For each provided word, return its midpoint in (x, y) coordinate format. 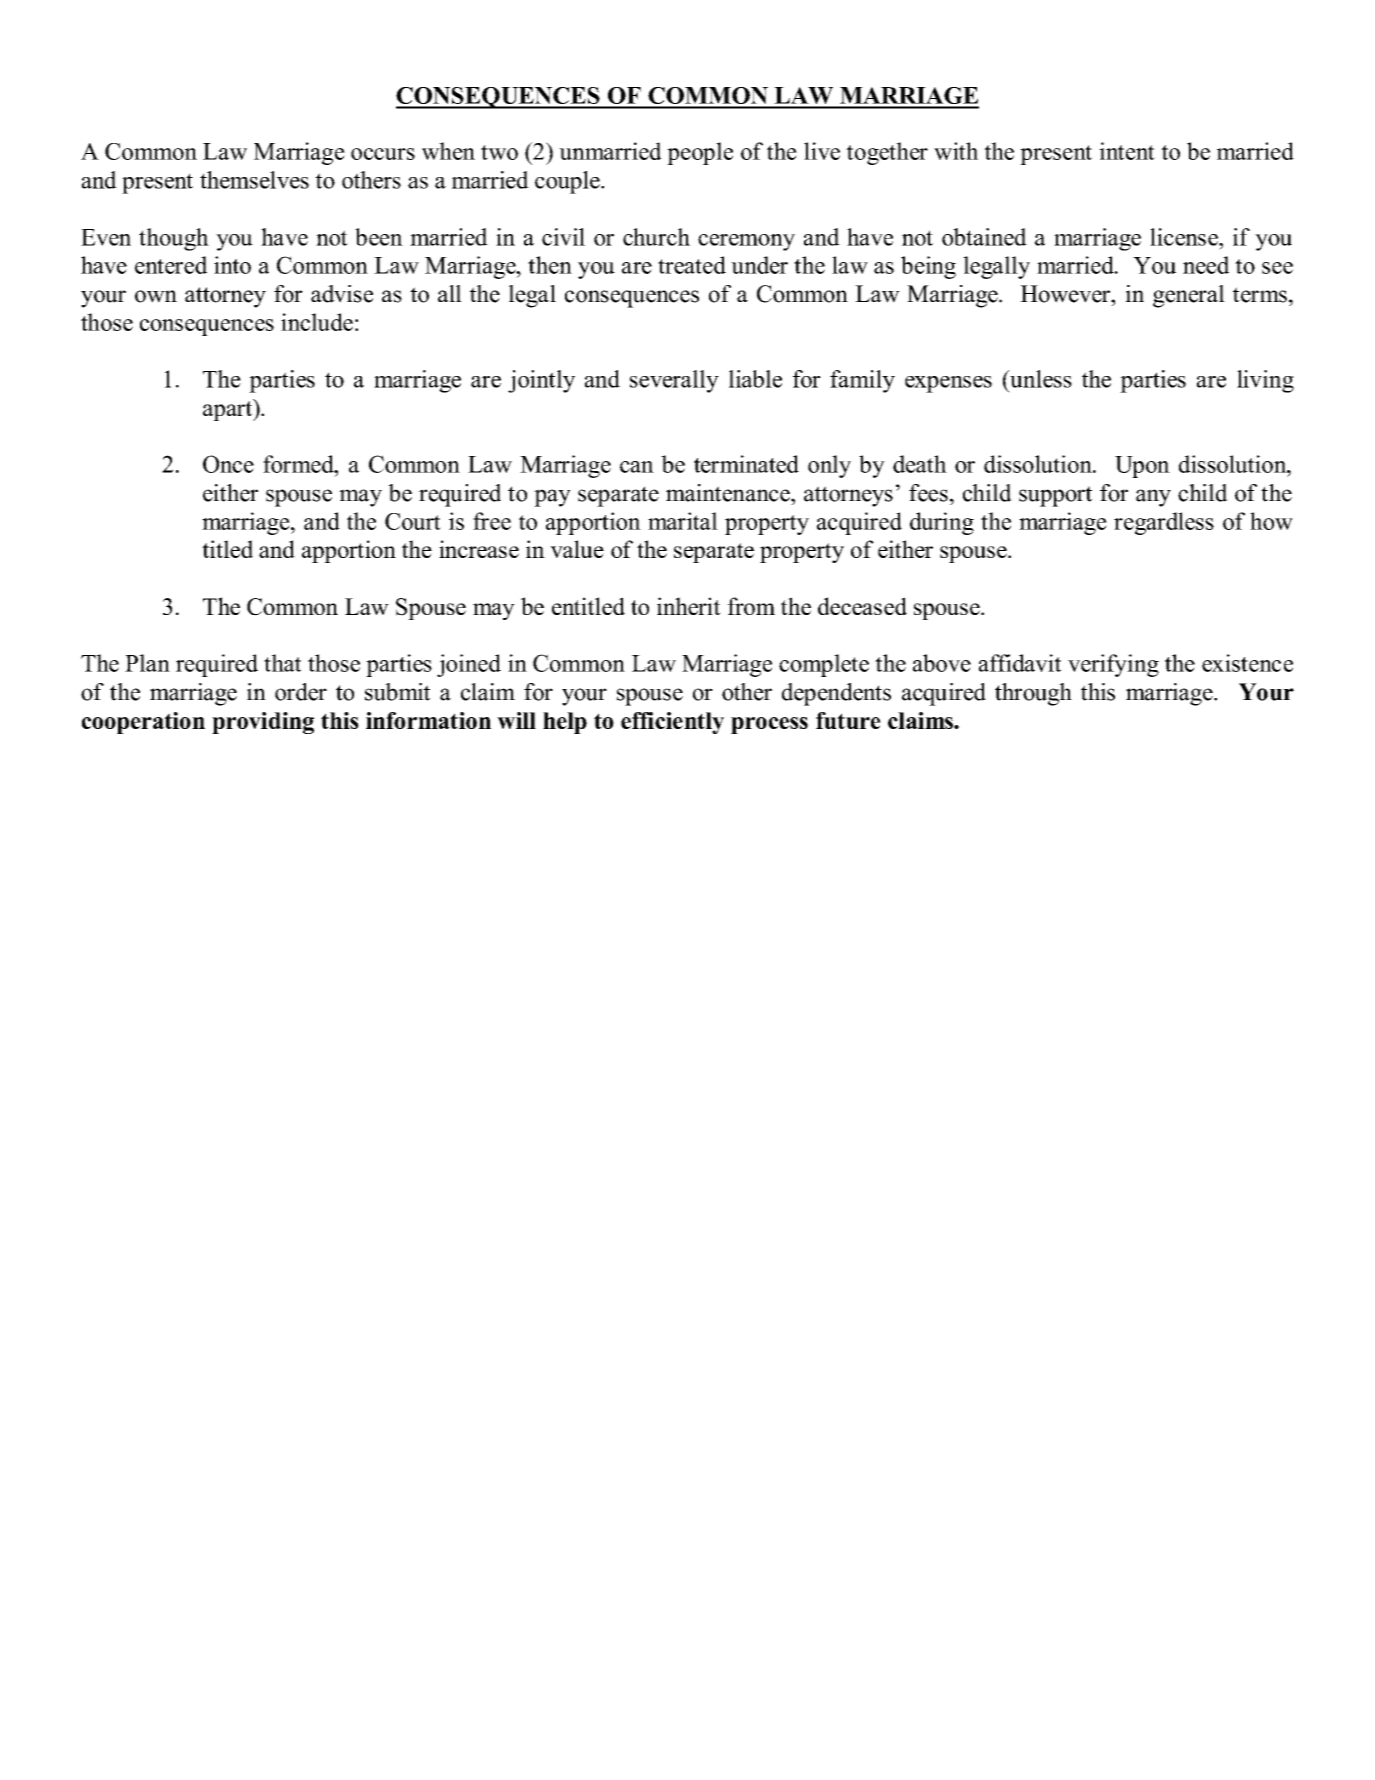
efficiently (672, 723)
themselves (254, 180)
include (317, 322)
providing (263, 723)
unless (1040, 379)
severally (674, 381)
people (700, 153)
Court (413, 521)
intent (1127, 151)
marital (683, 521)
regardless (1164, 523)
